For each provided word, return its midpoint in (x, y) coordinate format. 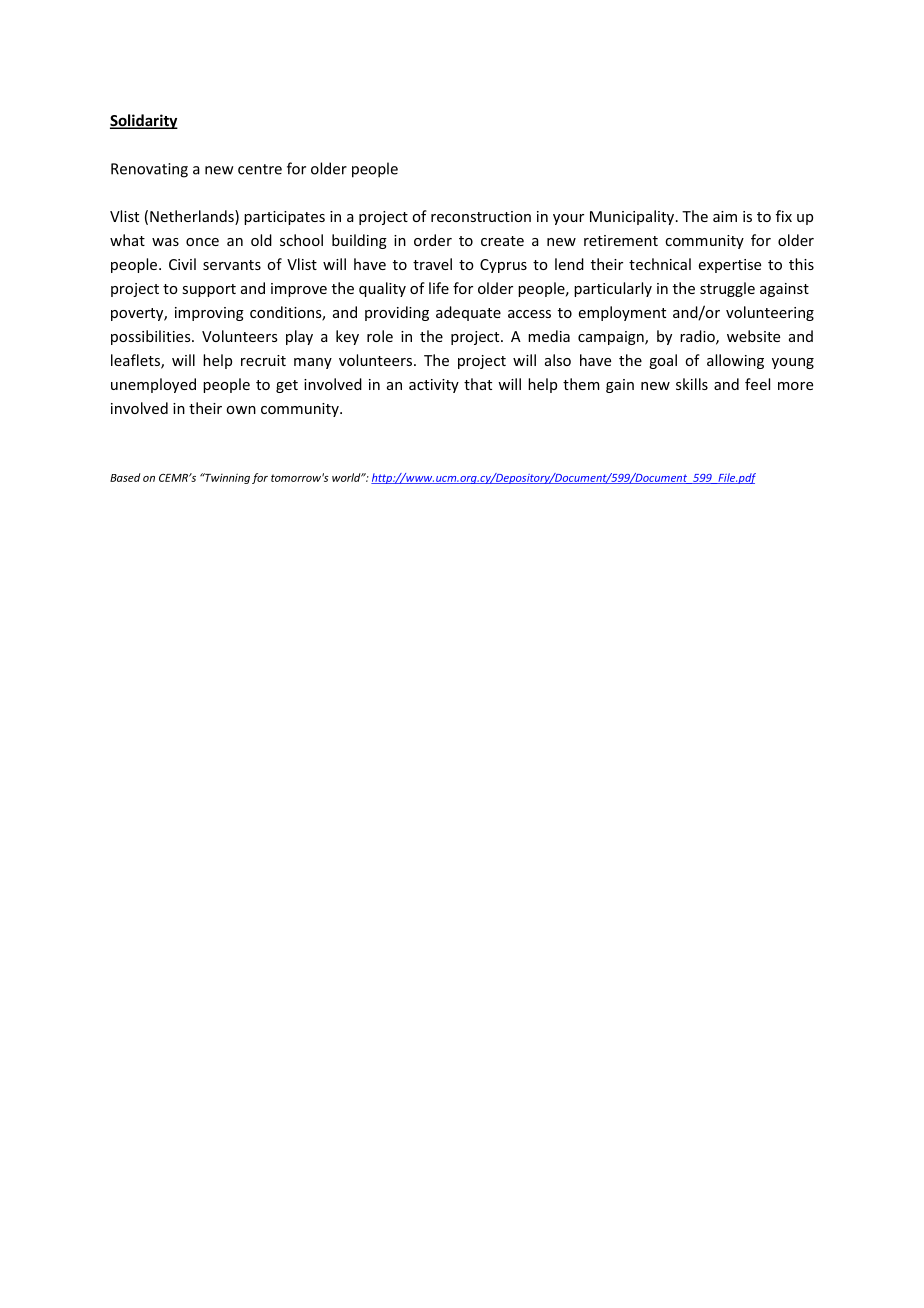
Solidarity (144, 121)
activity (434, 386)
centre (260, 169)
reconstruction (481, 216)
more (795, 386)
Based (125, 477)
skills (692, 384)
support (209, 290)
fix (784, 216)
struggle (727, 289)
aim (725, 216)
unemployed (153, 385)
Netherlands (193, 217)
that (478, 384)
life (439, 288)
